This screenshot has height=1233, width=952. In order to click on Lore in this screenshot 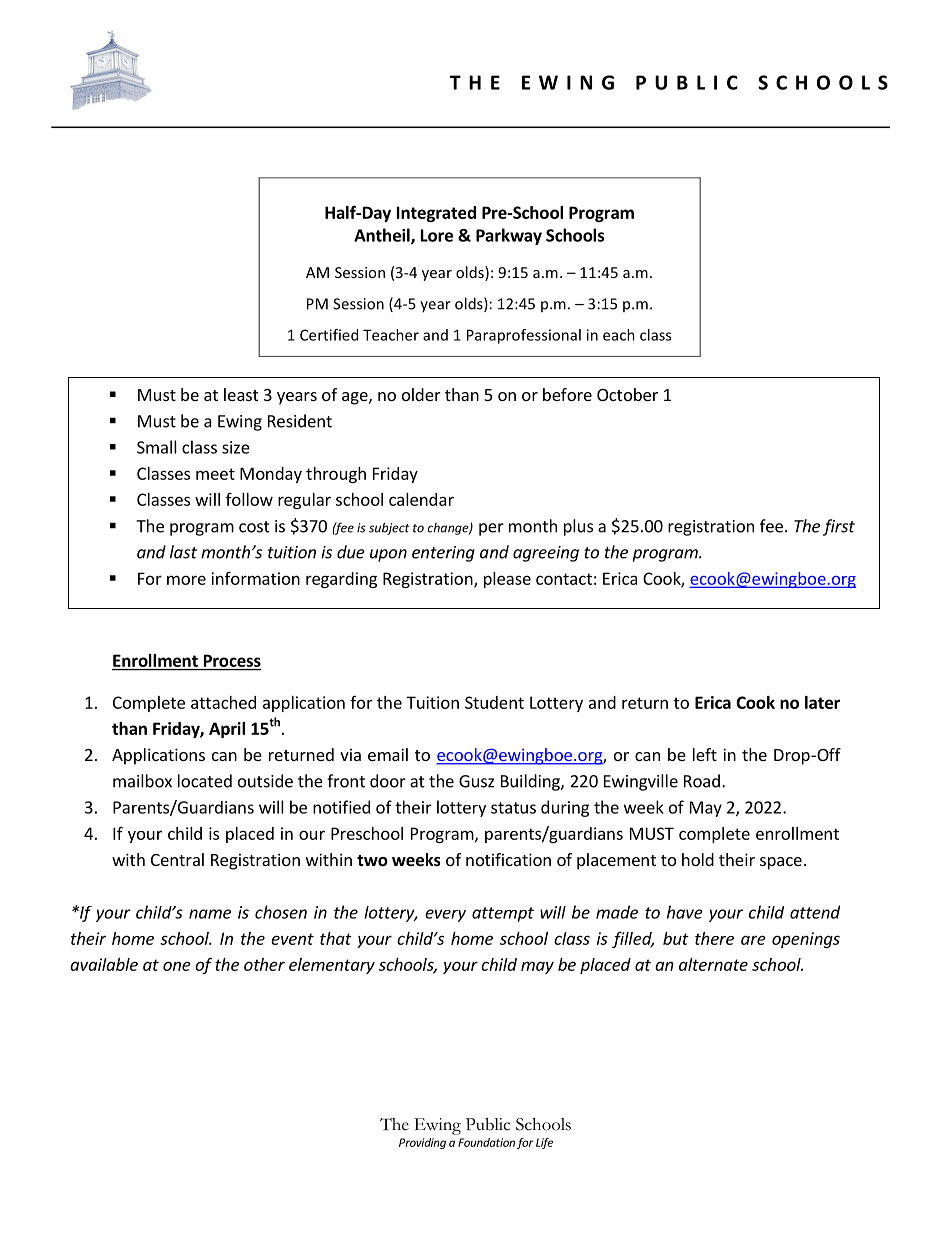, I will do `click(437, 235)`.
